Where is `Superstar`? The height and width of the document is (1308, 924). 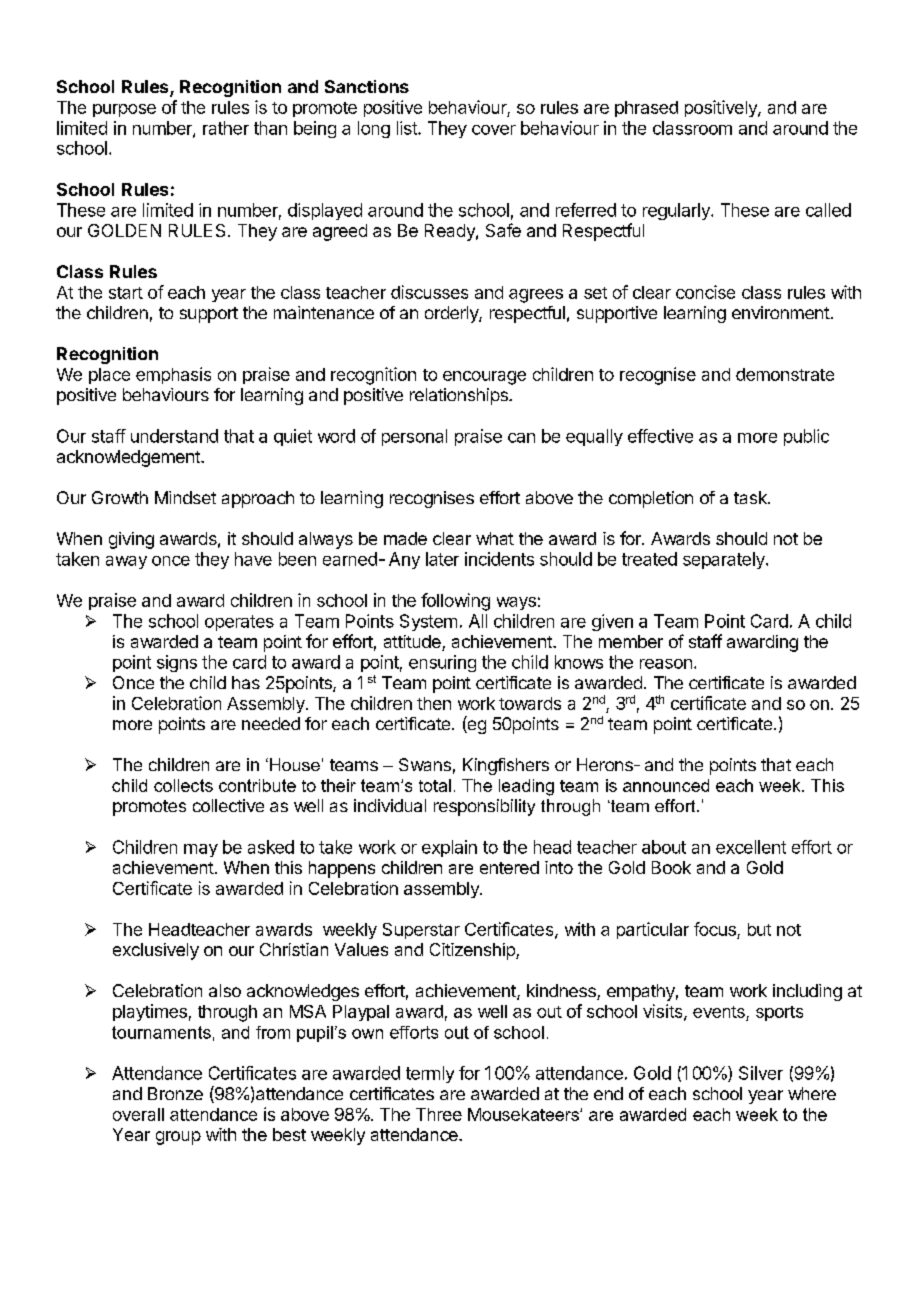 Superstar is located at coordinates (421, 931).
